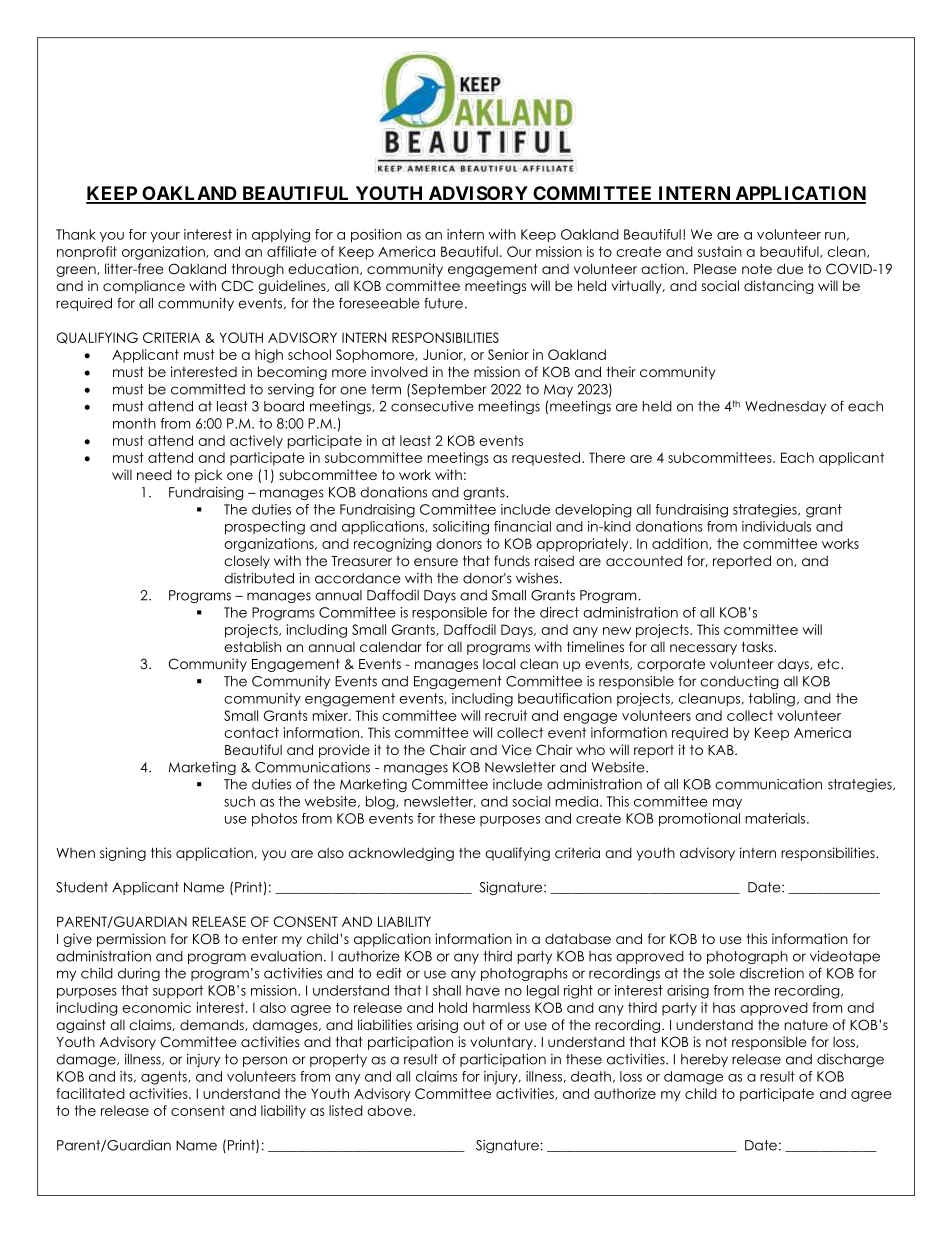 This document has height=1233, width=952. What do you see at coordinates (502, 1043) in the document?
I see `voluntary` at bounding box center [502, 1043].
